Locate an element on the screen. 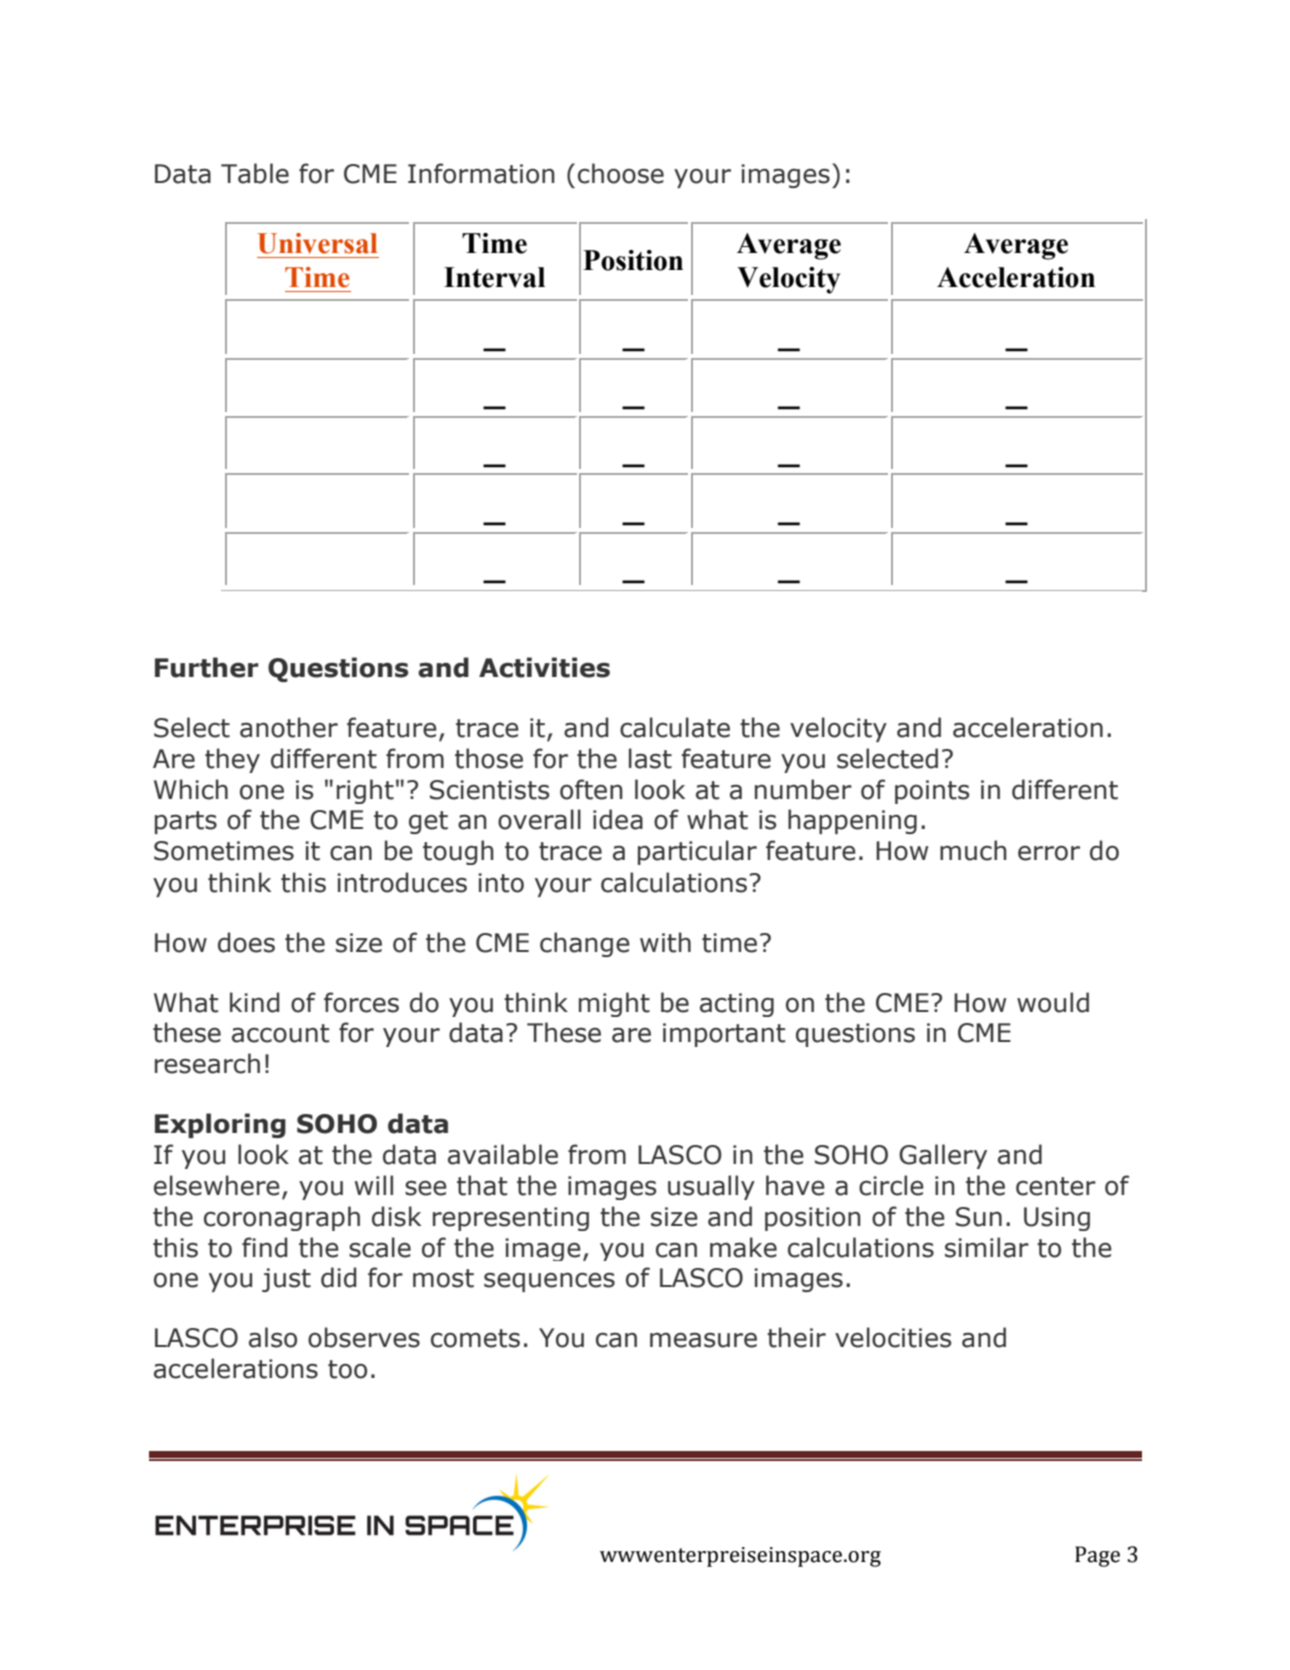  Interval is located at coordinates (494, 277).
